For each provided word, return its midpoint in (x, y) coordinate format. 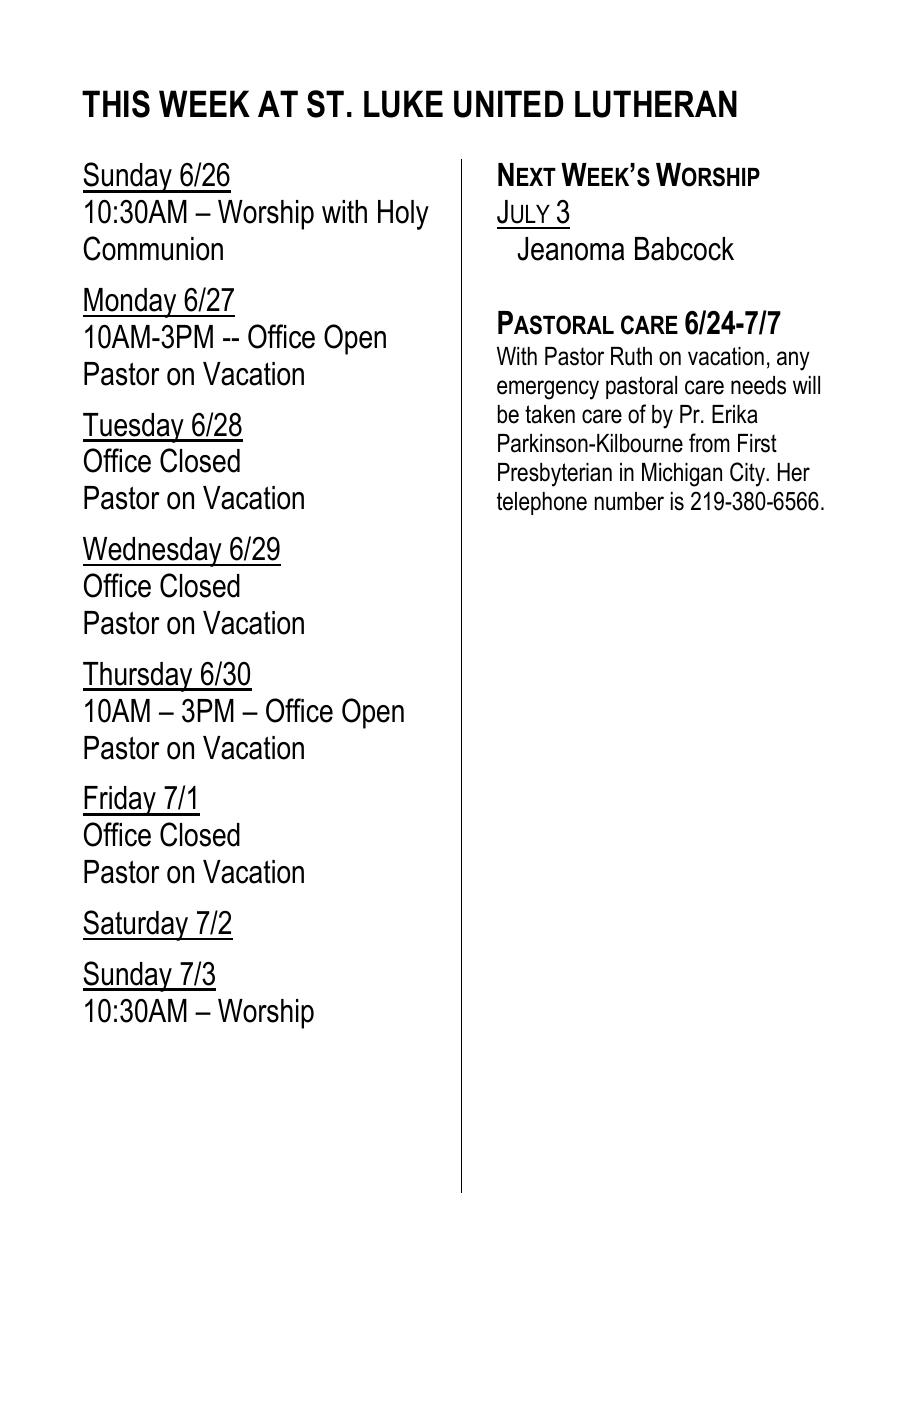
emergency (548, 390)
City (748, 474)
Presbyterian (555, 475)
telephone (542, 503)
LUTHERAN (656, 104)
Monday (131, 303)
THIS (116, 104)
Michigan (682, 475)
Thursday (139, 677)
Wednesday (153, 552)
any (793, 361)
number (629, 501)
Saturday (137, 925)
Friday (120, 801)
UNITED (509, 104)
